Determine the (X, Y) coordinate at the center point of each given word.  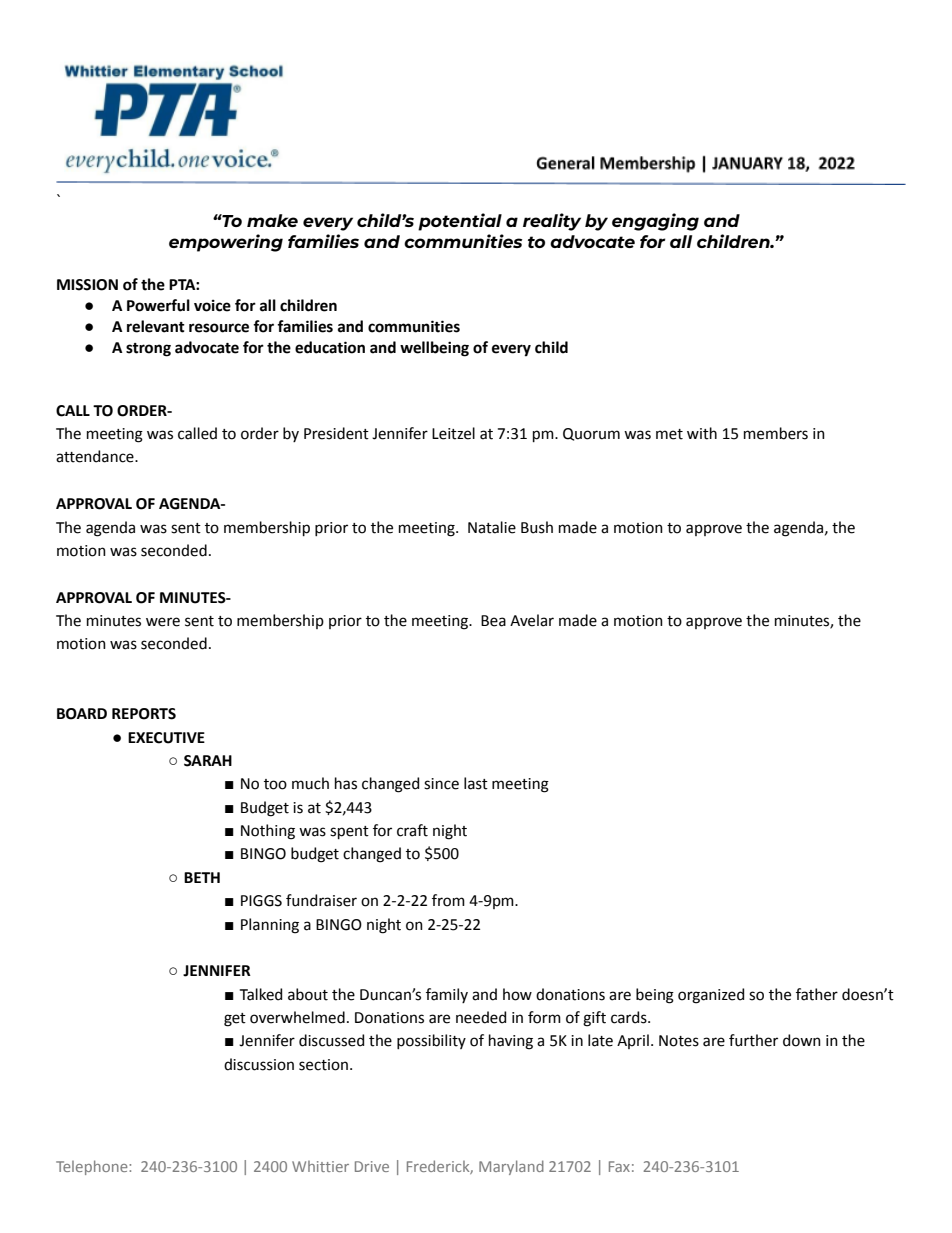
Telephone (93, 1167)
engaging (655, 222)
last (476, 783)
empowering (226, 243)
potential (460, 222)
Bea (493, 621)
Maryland (511, 1167)
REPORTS (144, 714)
